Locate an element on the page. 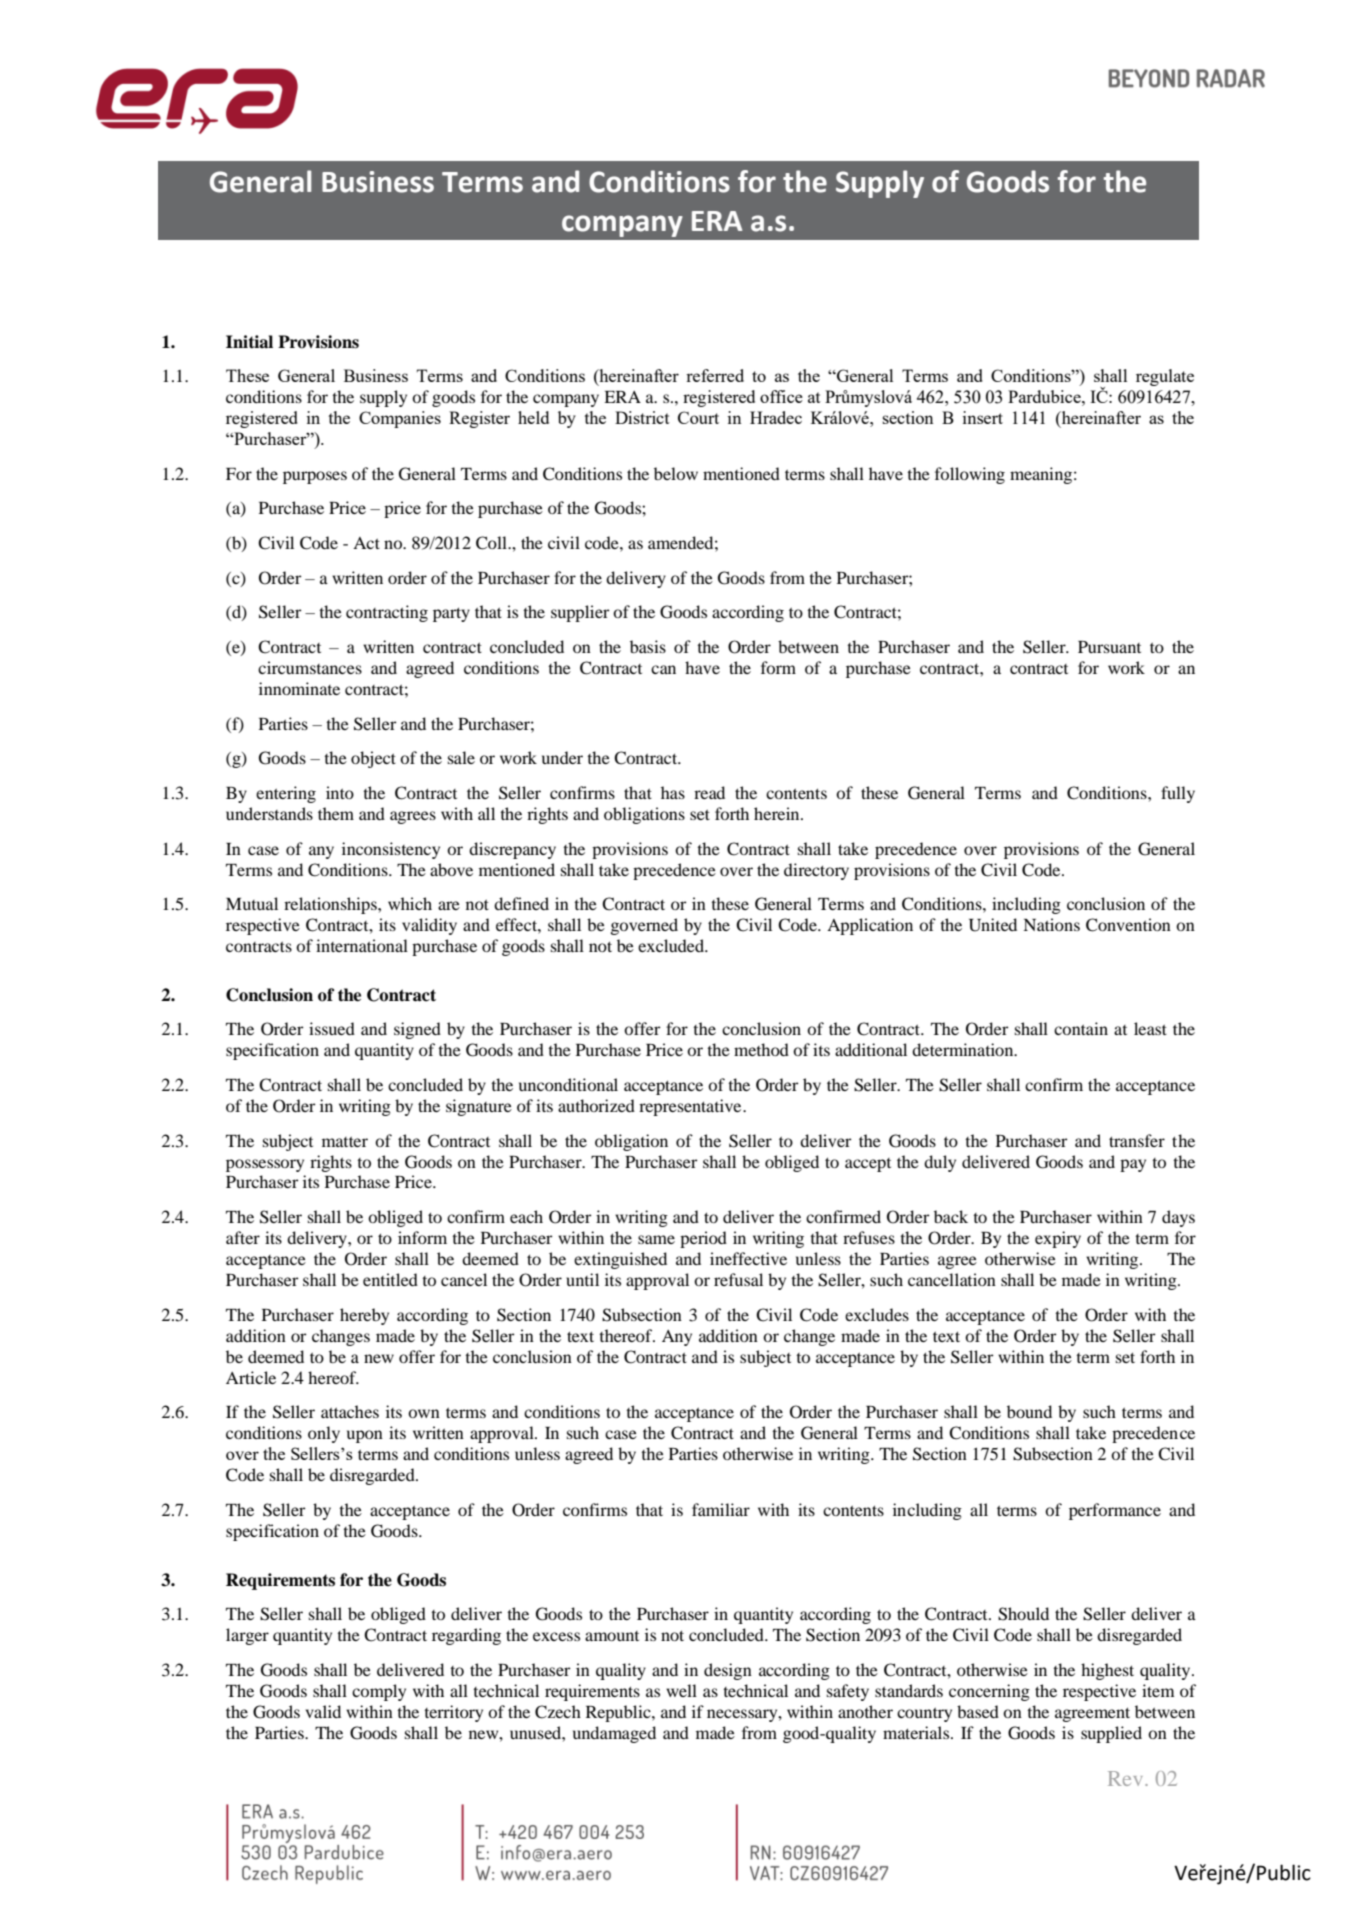 The height and width of the page is (1920, 1357). entitled is located at coordinates (390, 1279).
